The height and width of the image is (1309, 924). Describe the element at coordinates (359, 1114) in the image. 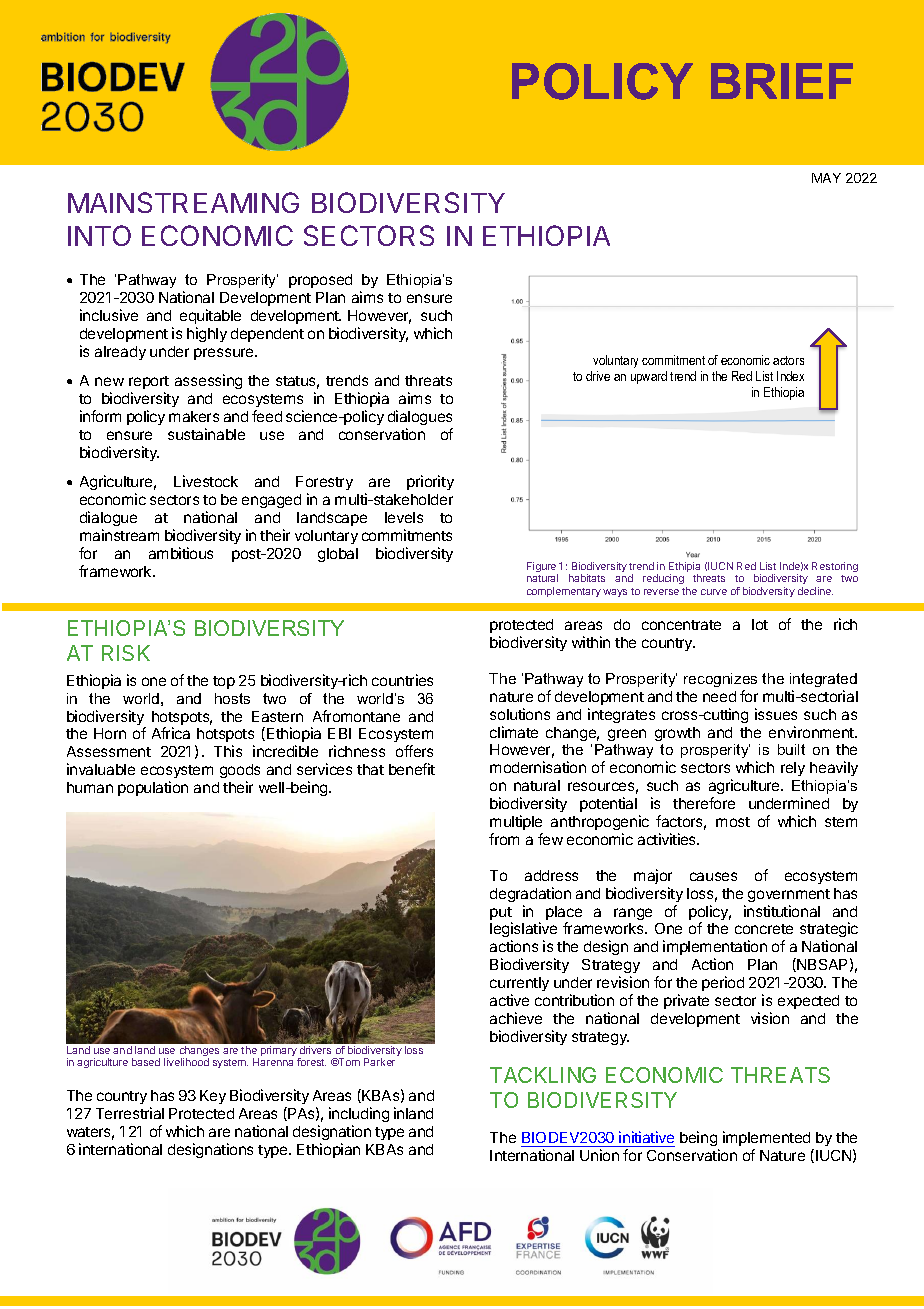

I see `including` at that location.
